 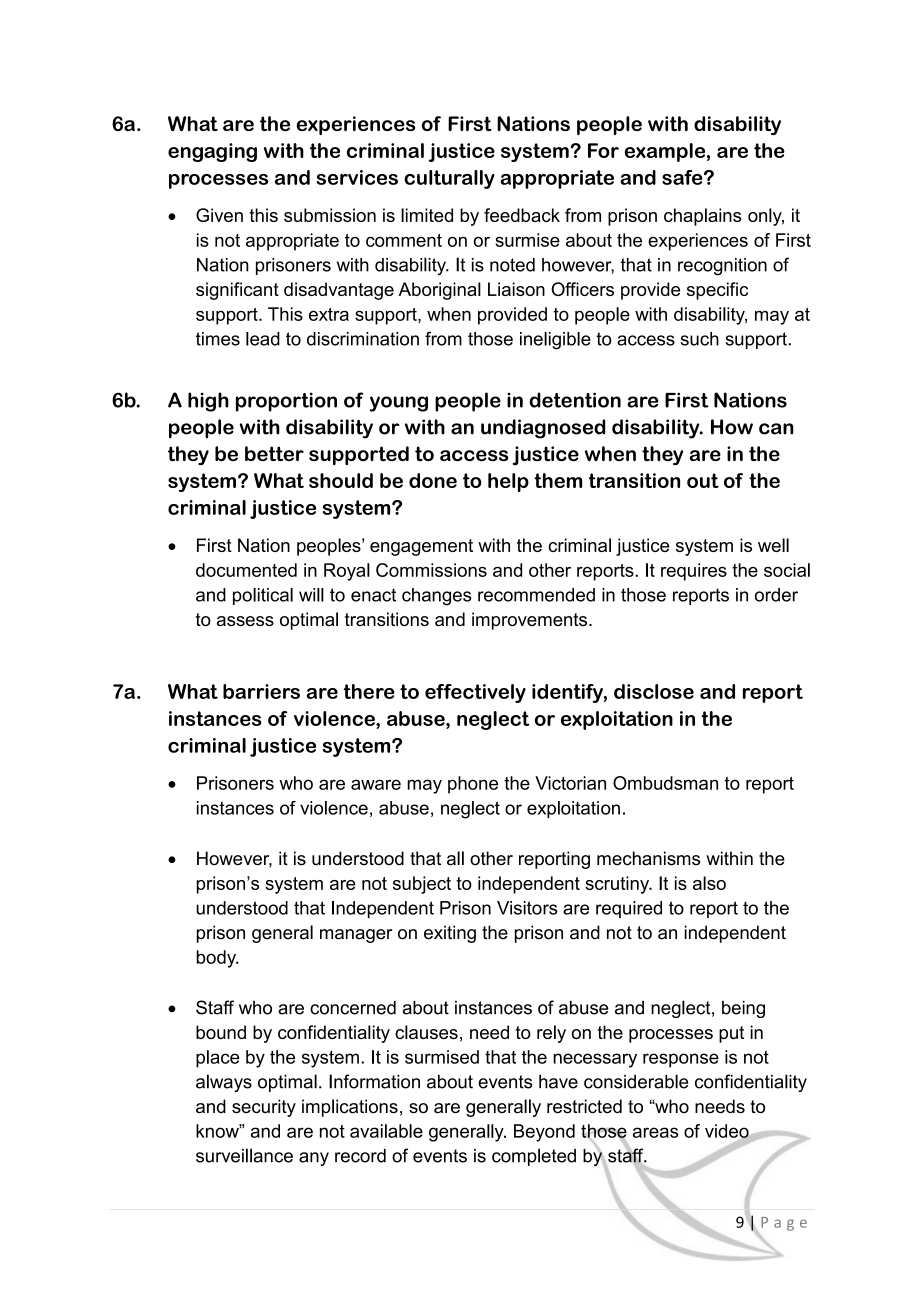 I want to click on security, so click(x=264, y=1108).
